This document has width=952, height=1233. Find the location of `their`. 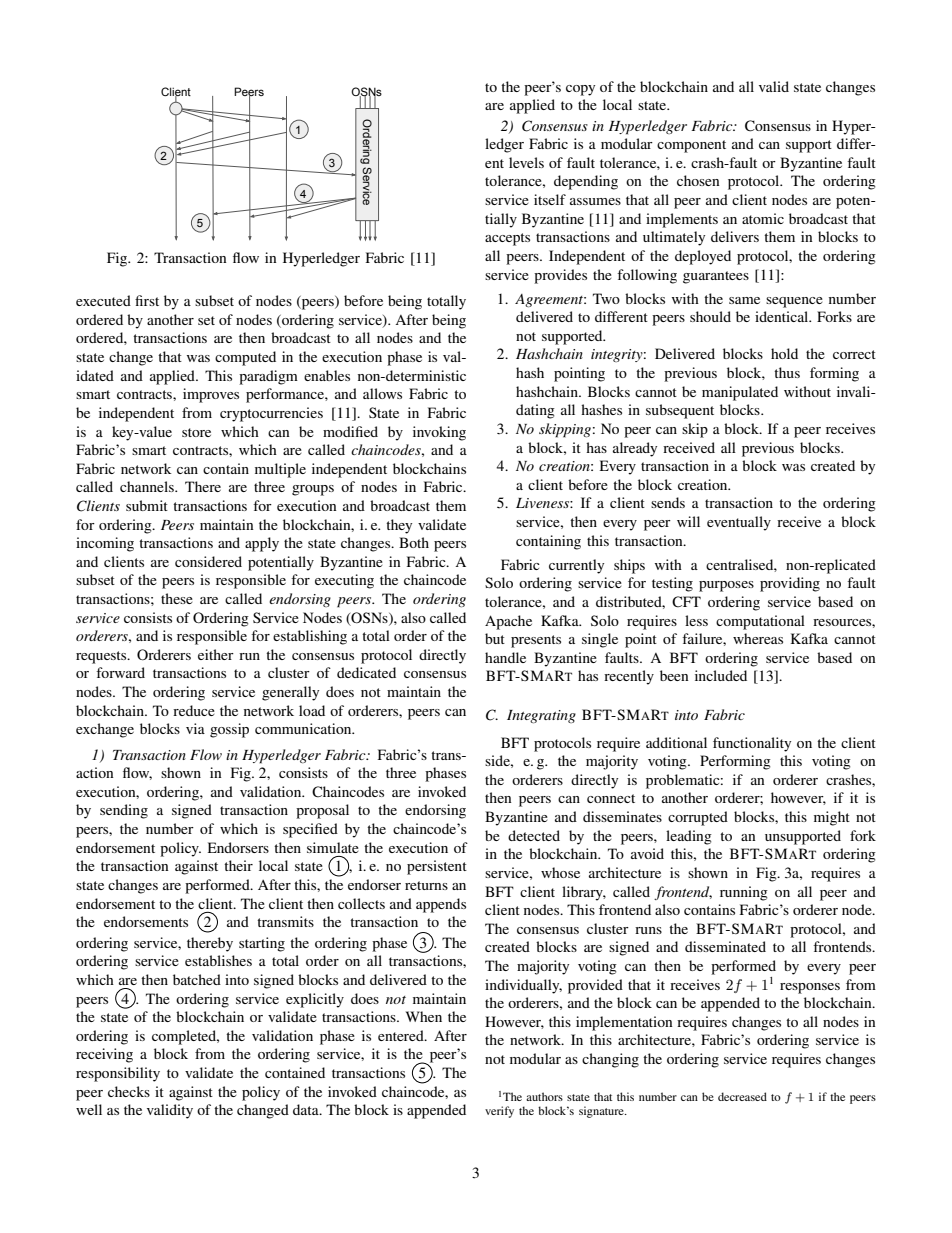

their is located at coordinates (238, 865).
